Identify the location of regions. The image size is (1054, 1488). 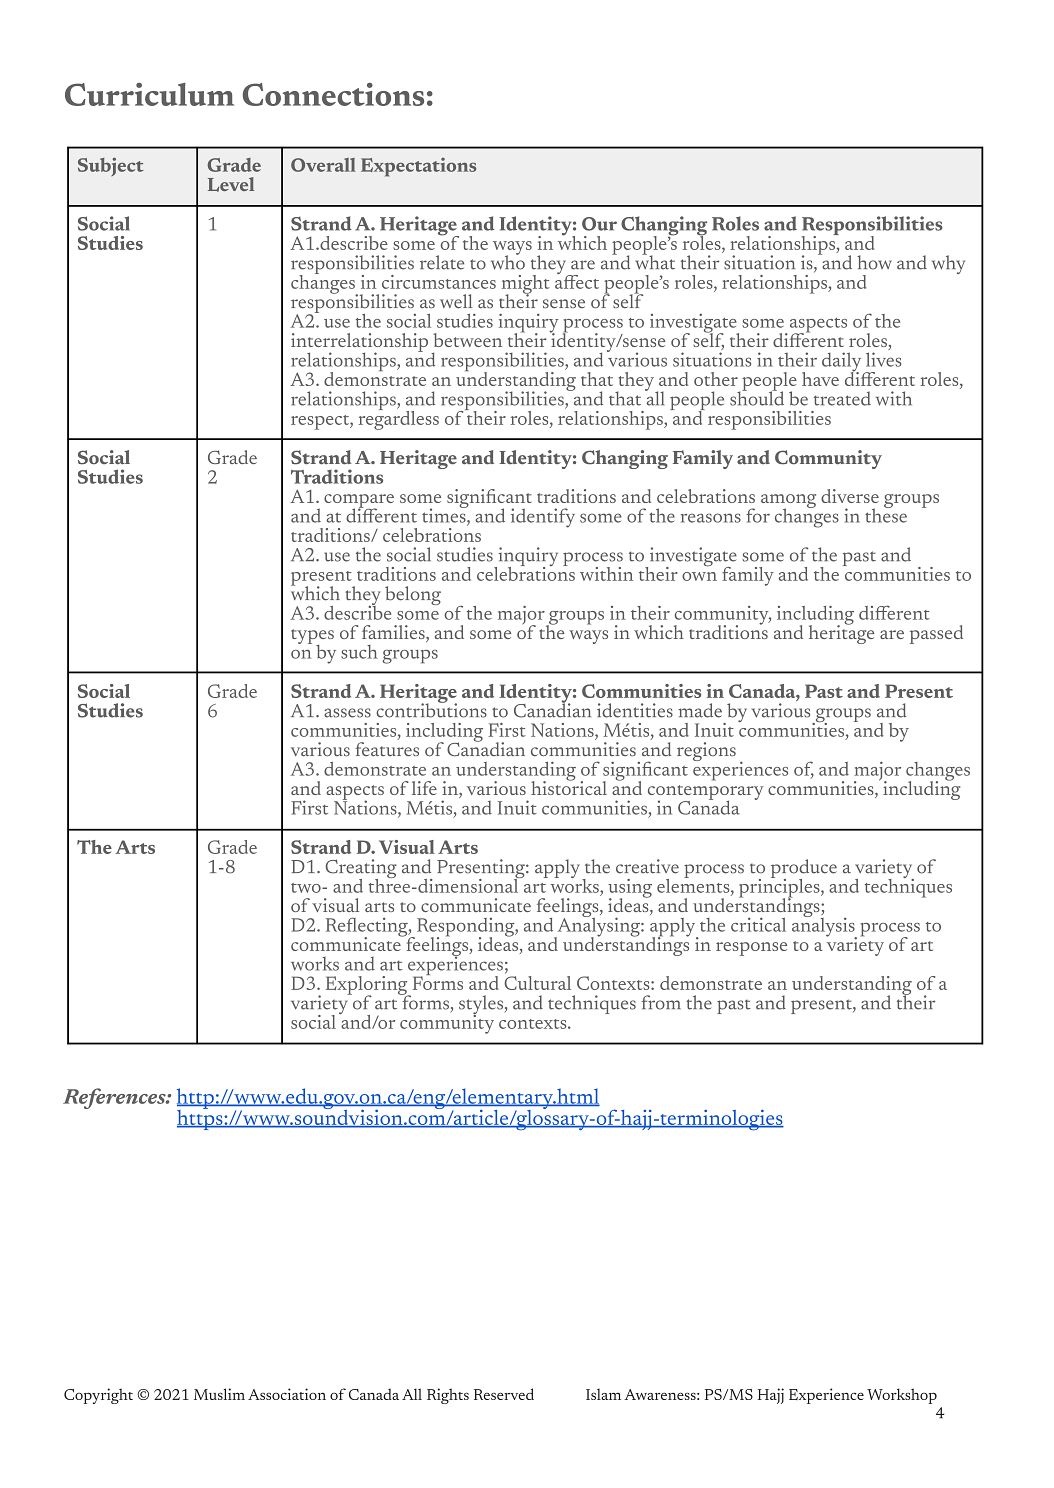
(706, 751).
